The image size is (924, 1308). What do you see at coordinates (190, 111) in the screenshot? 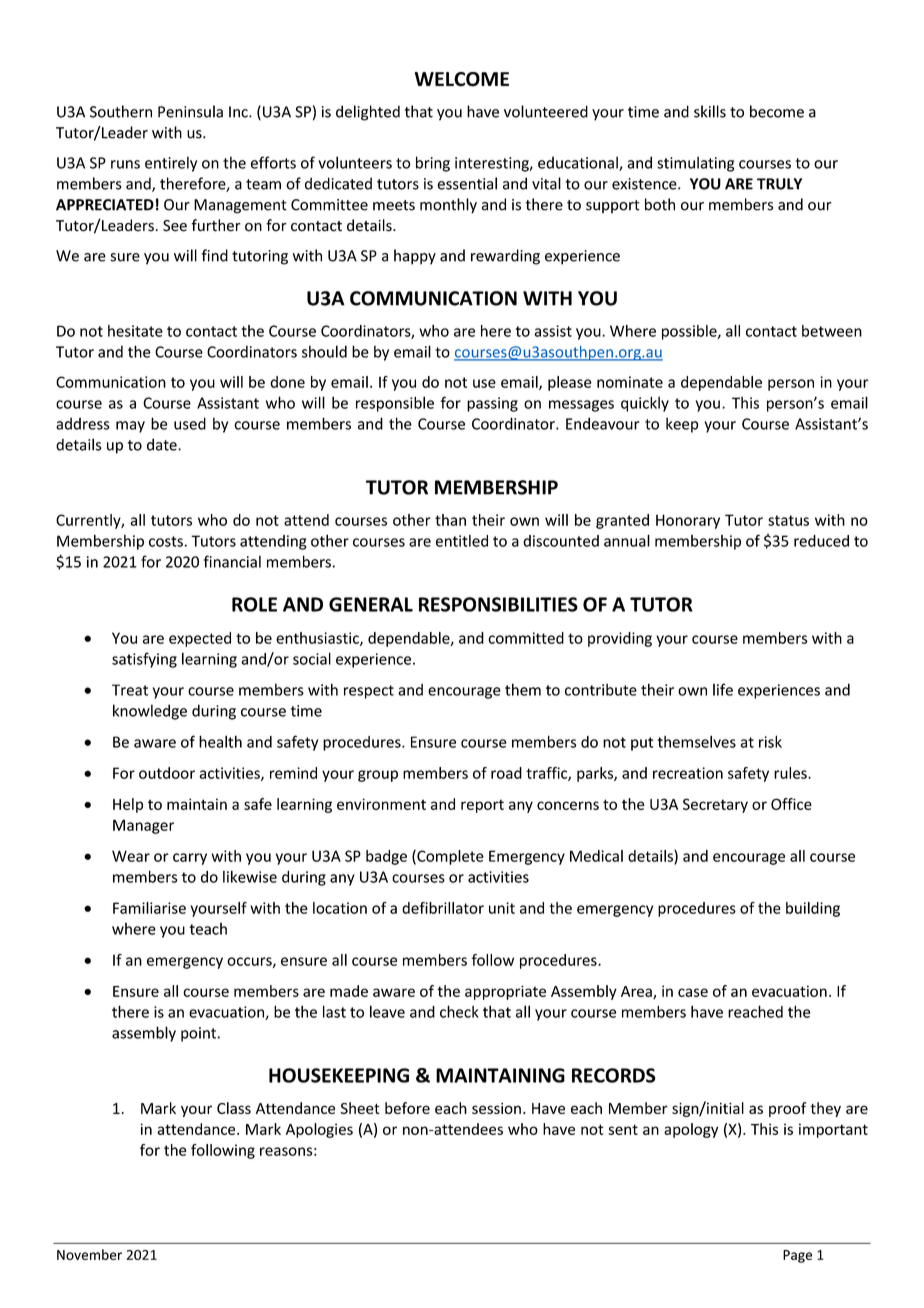
I see `Peninsula` at bounding box center [190, 111].
